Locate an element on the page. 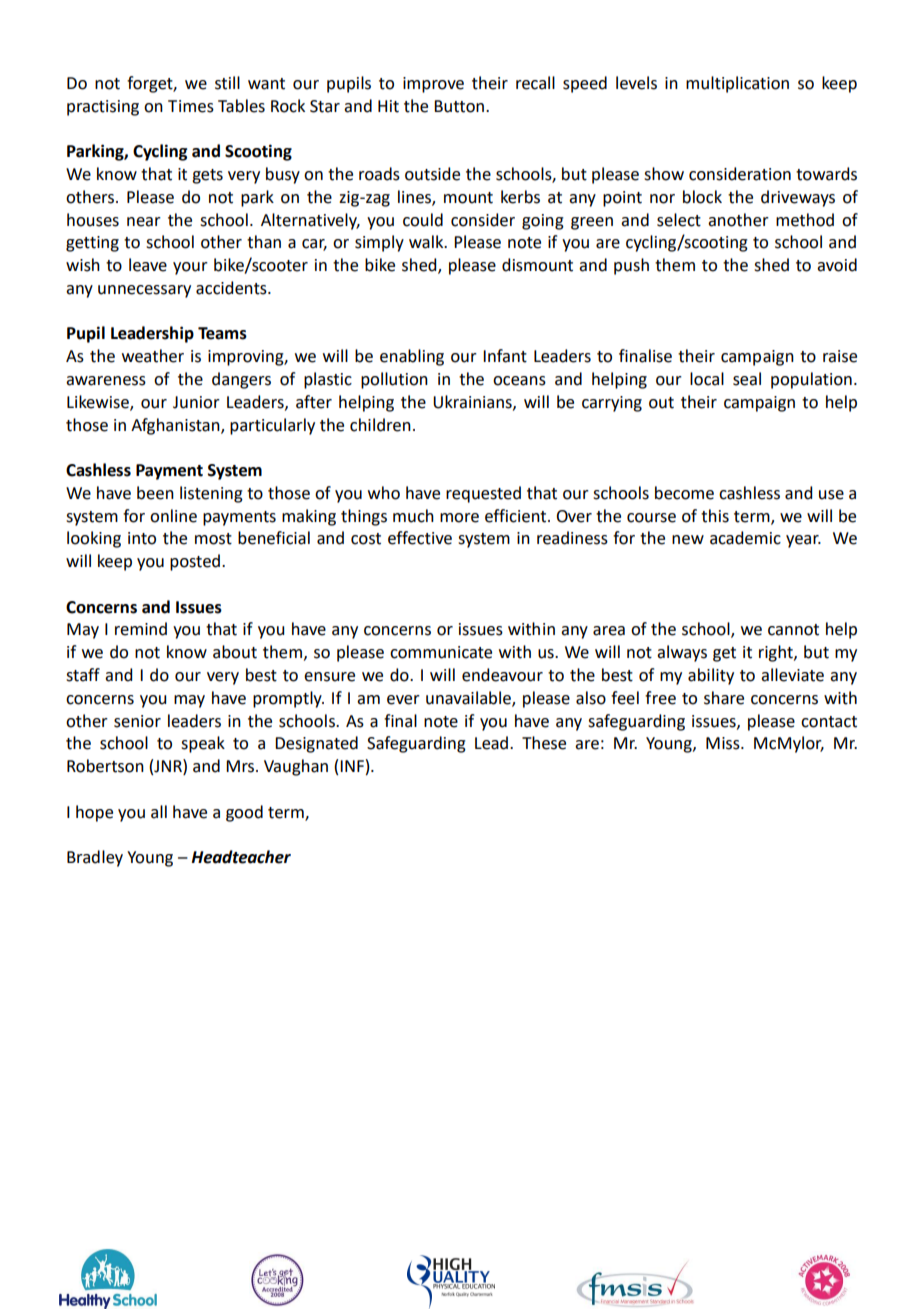 The height and width of the document is (1309, 924). Times is located at coordinates (191, 106).
